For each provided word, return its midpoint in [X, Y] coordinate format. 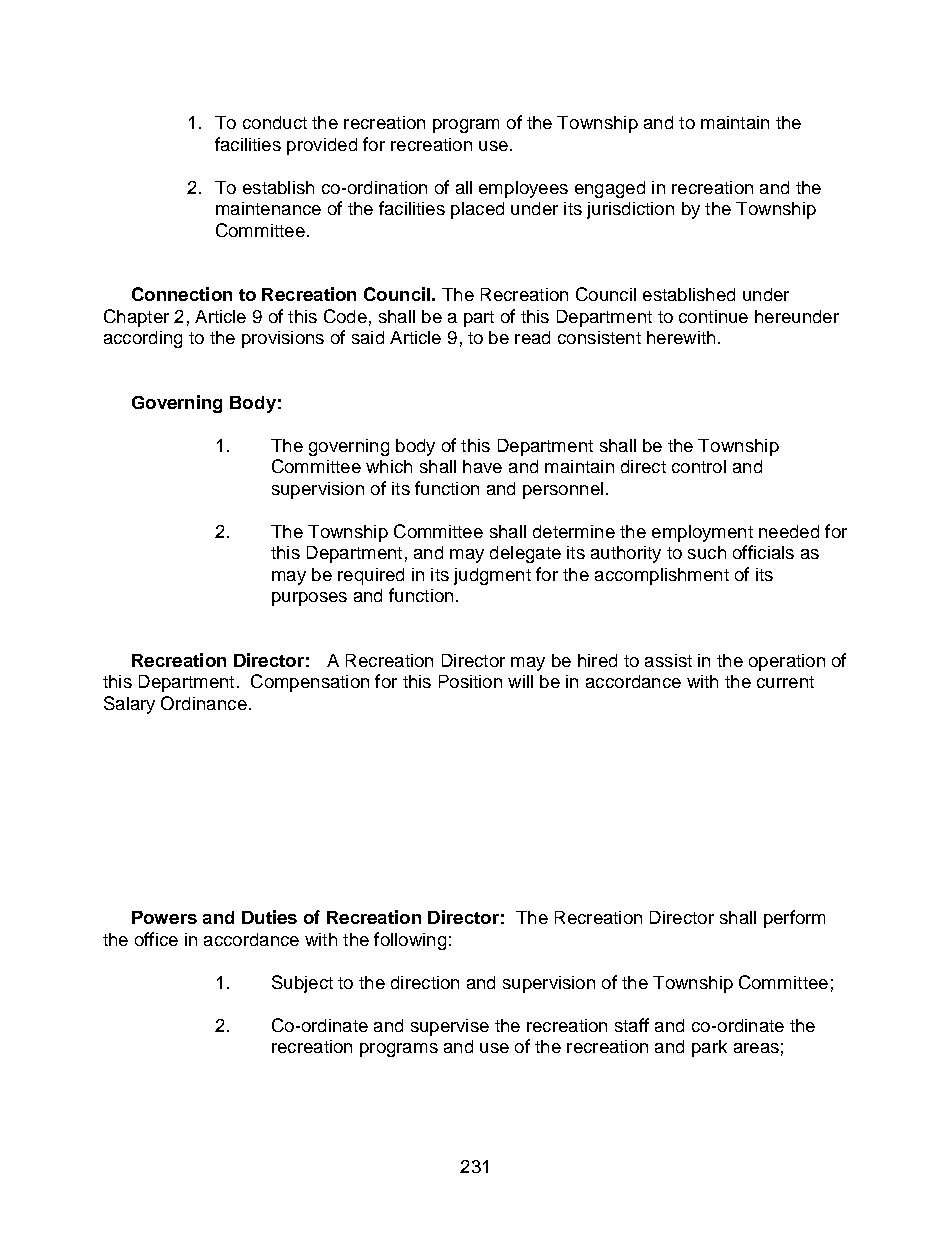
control [699, 466]
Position [470, 681]
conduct [275, 122]
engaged [610, 189]
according [143, 339]
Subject [302, 984]
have [482, 466]
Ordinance [204, 703]
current [785, 682]
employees [523, 189]
